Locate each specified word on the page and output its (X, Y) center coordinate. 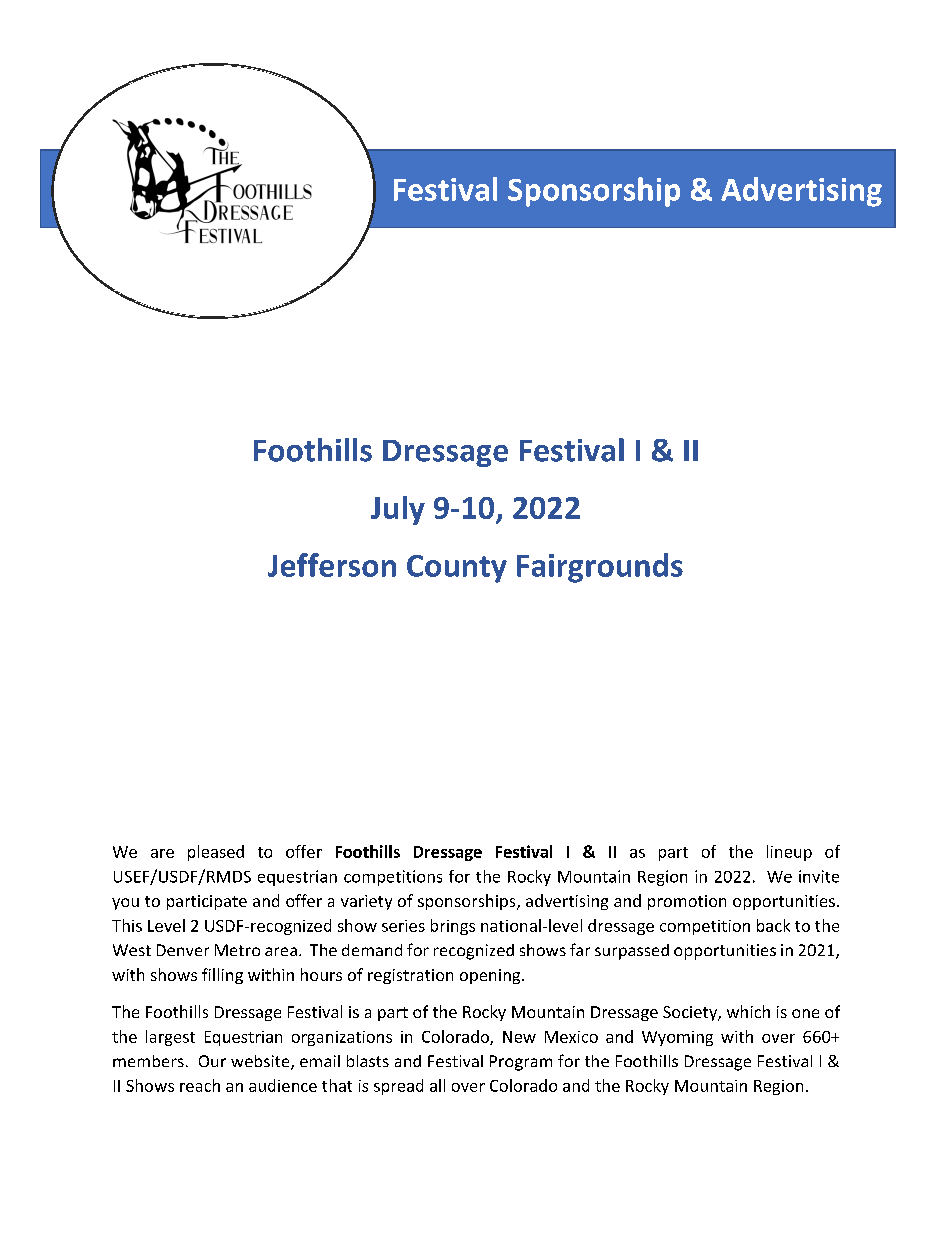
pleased (216, 853)
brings (453, 927)
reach (200, 1085)
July (398, 510)
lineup (789, 853)
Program (521, 1063)
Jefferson (332, 565)
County (457, 569)
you (125, 904)
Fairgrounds (600, 568)
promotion (687, 902)
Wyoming (677, 1038)
